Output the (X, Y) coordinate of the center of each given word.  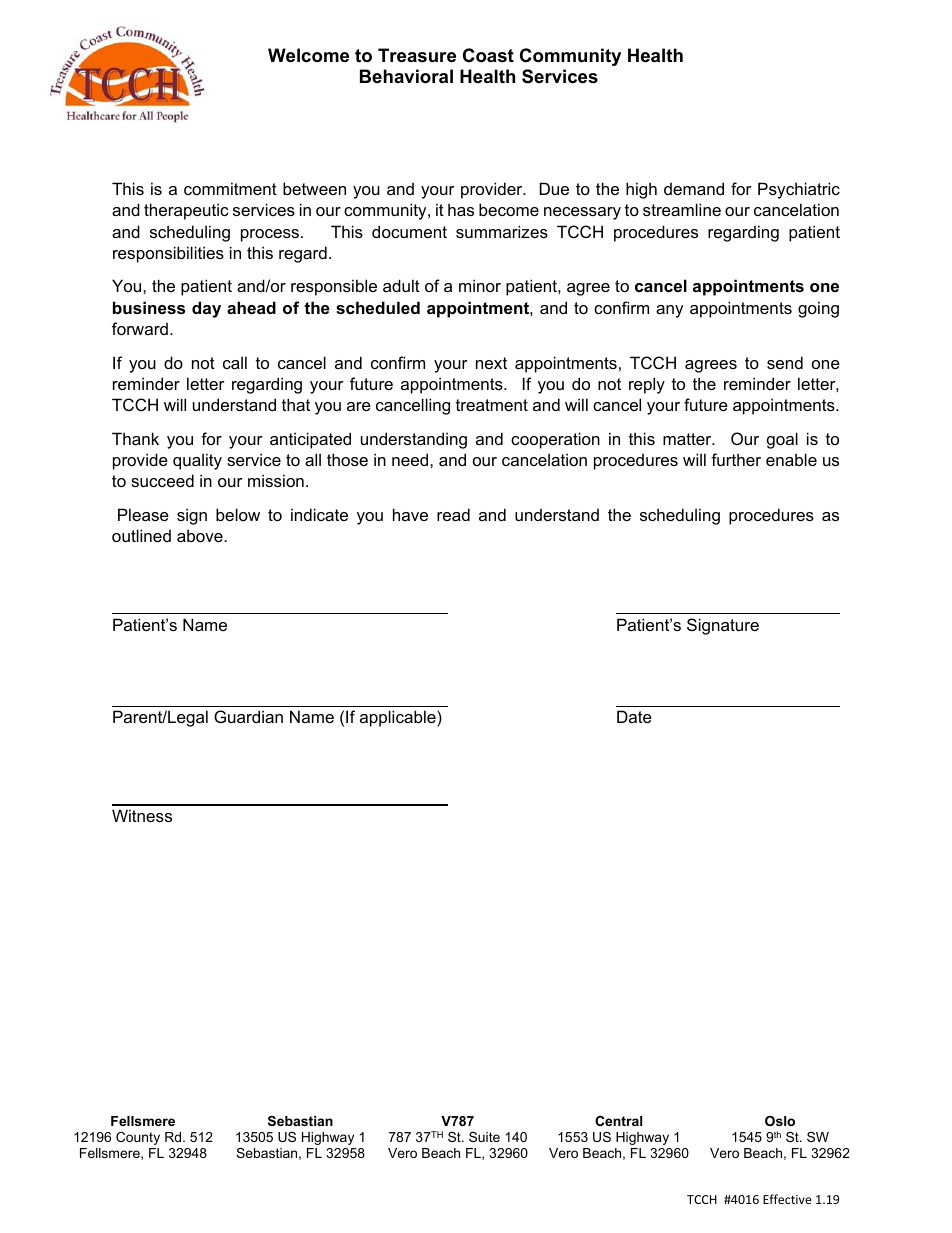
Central (618, 1121)
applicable (399, 718)
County (138, 1138)
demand (694, 188)
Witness (142, 815)
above (201, 535)
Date (634, 716)
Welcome (308, 55)
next (491, 363)
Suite (484, 1137)
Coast (488, 55)
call (235, 362)
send (785, 362)
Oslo (780, 1121)
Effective (787, 1199)
